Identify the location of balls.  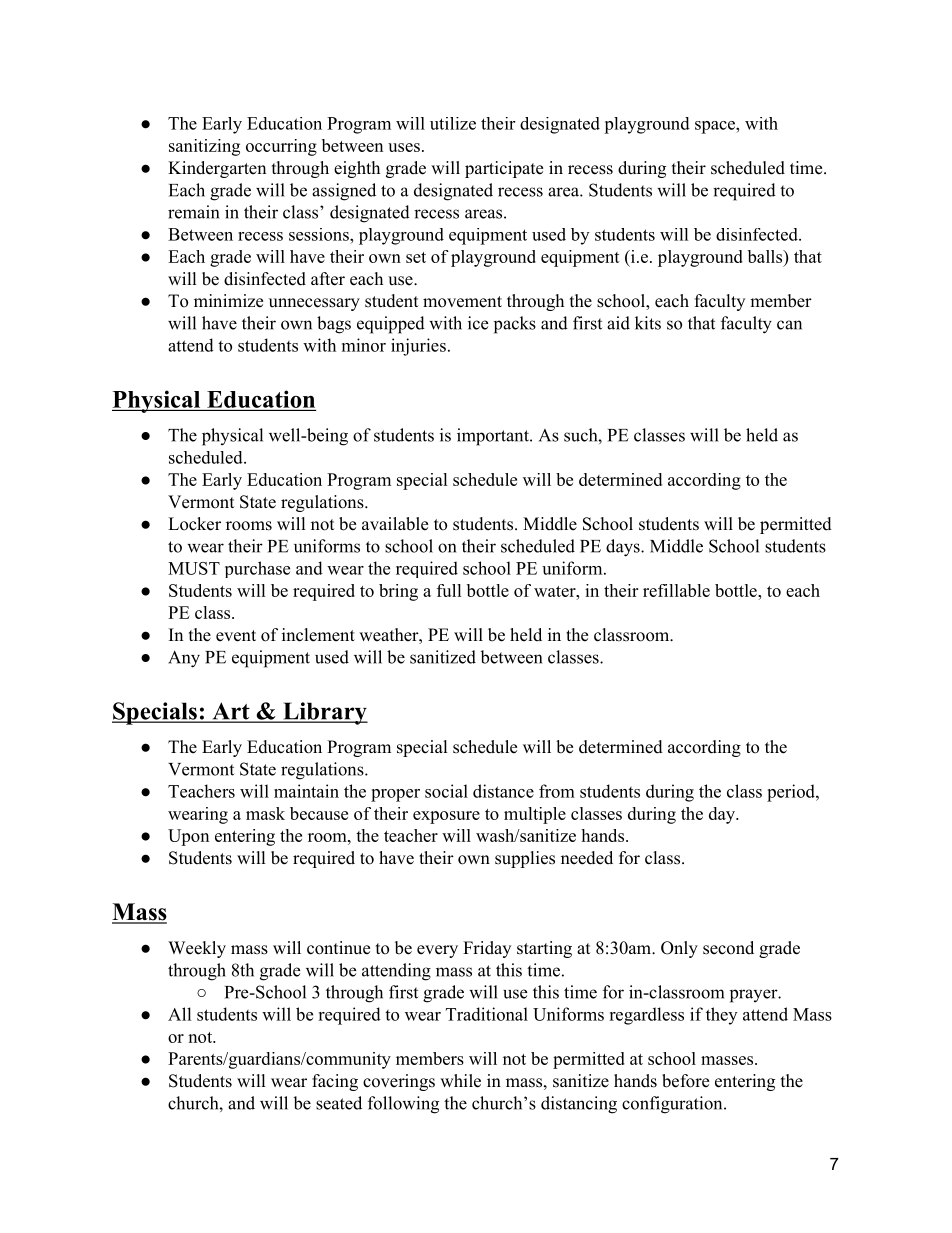
(766, 256).
